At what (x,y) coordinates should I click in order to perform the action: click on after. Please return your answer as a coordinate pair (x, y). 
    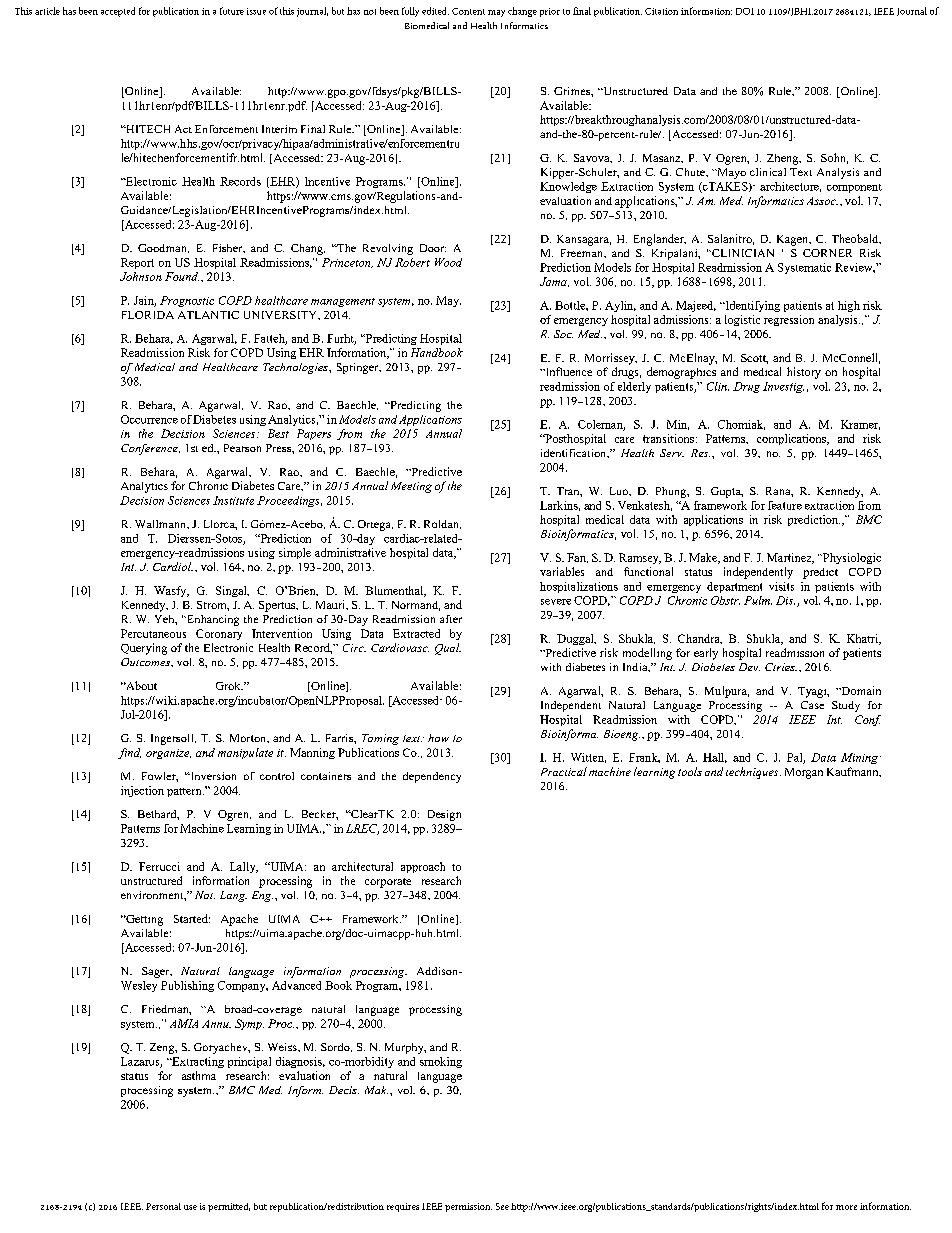
    Looking at the image, I should click on (451, 619).
